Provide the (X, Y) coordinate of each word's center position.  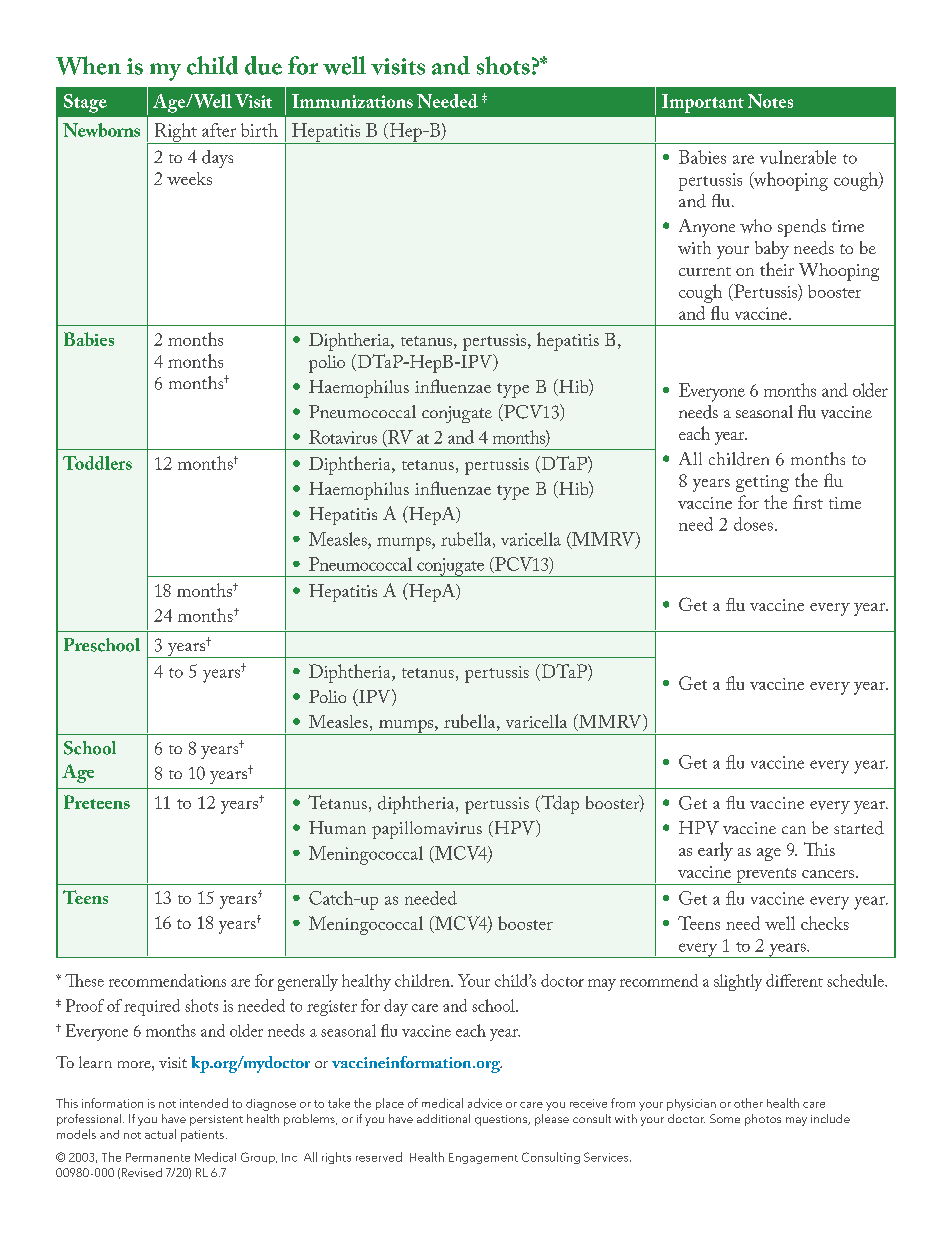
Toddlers (97, 463)
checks (825, 923)
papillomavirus (427, 830)
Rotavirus (343, 437)
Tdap (559, 804)
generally (308, 982)
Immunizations (352, 101)
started (859, 828)
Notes (770, 101)
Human (337, 827)
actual (160, 1134)
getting (762, 483)
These (84, 980)
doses (753, 524)
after (219, 130)
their (777, 269)
